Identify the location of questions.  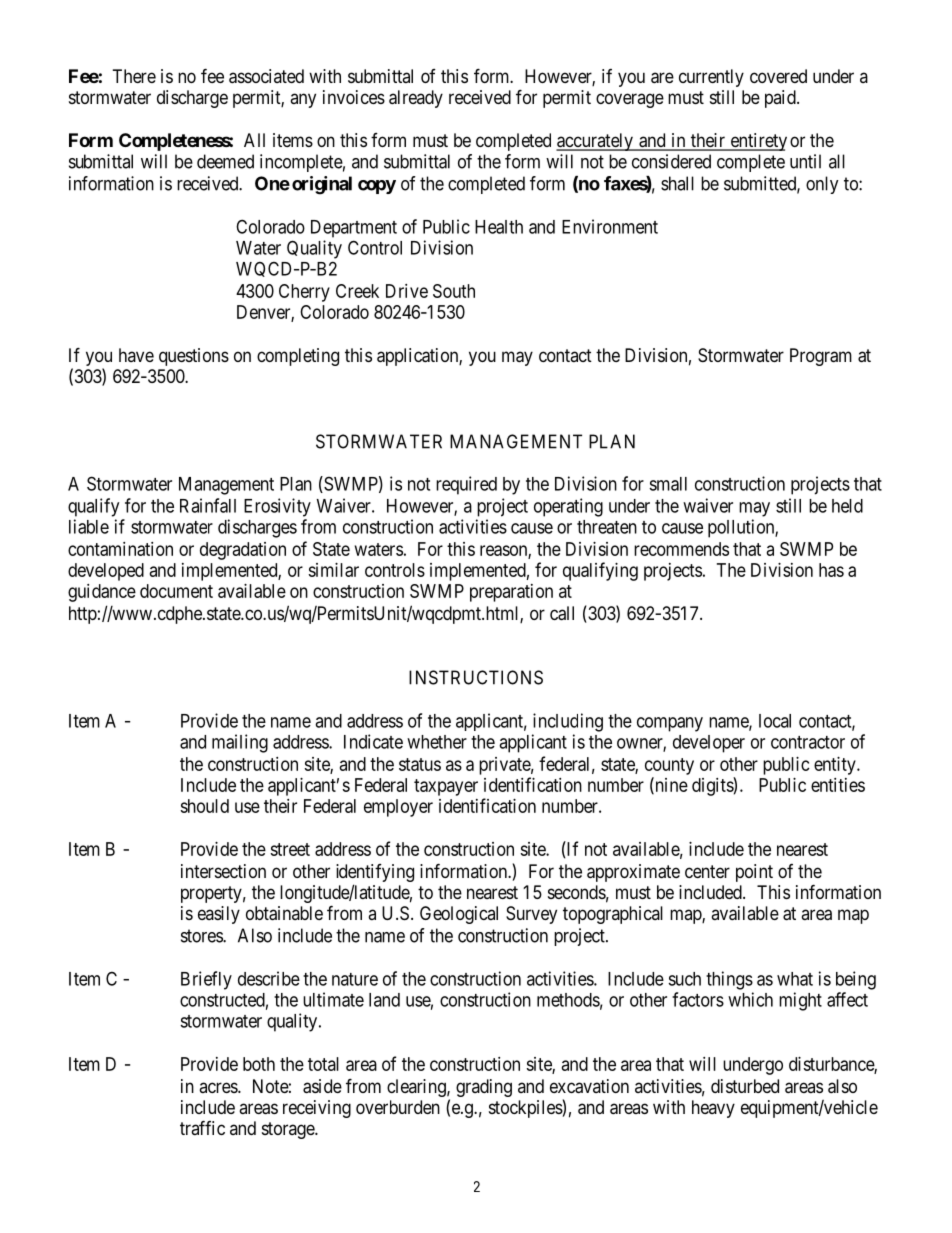
(194, 357).
